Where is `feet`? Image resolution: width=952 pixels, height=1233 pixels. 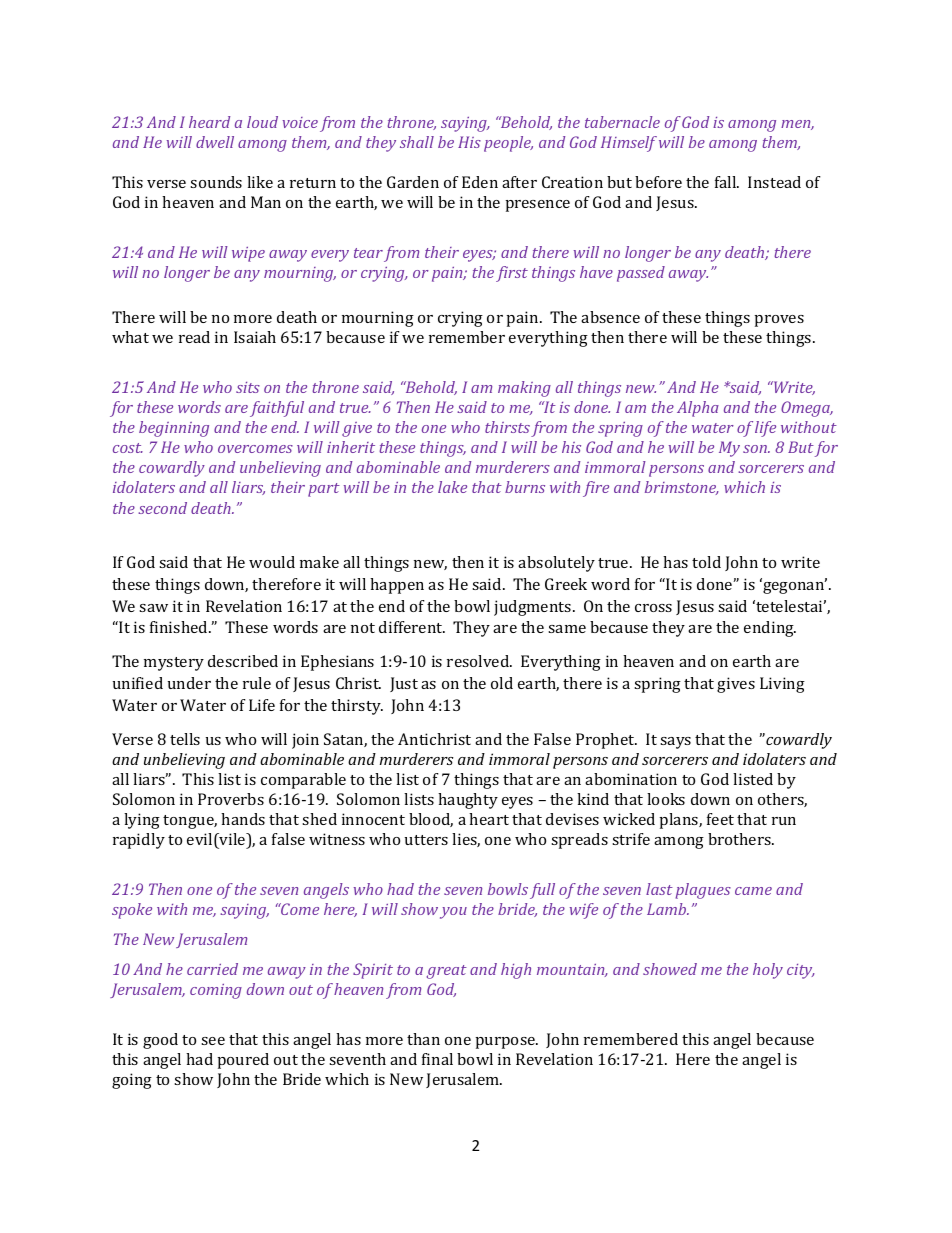 feet is located at coordinates (720, 819).
